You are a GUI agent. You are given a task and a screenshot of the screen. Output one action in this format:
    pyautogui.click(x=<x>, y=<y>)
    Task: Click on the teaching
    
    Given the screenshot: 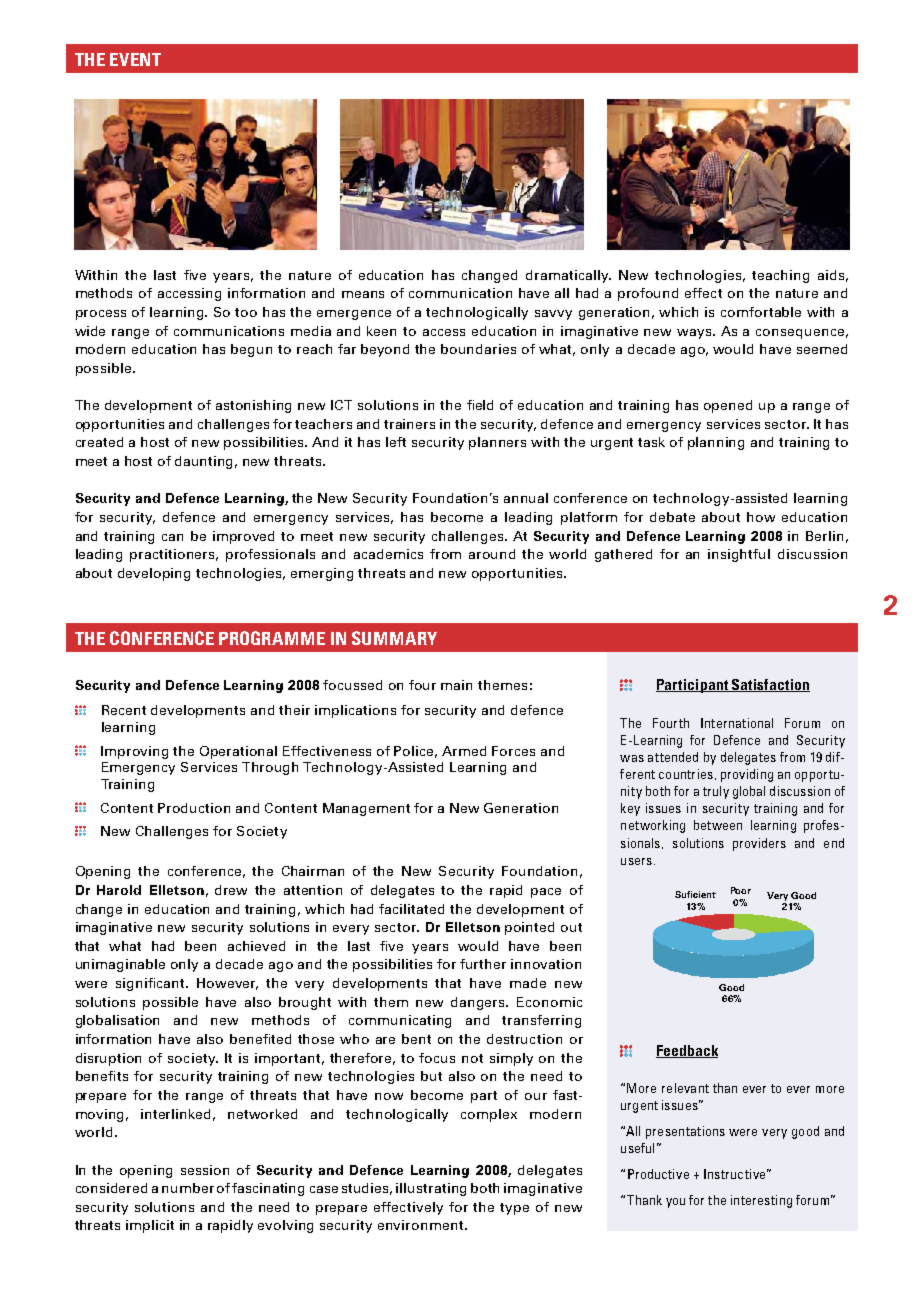 What is the action you would take?
    pyautogui.click(x=780, y=276)
